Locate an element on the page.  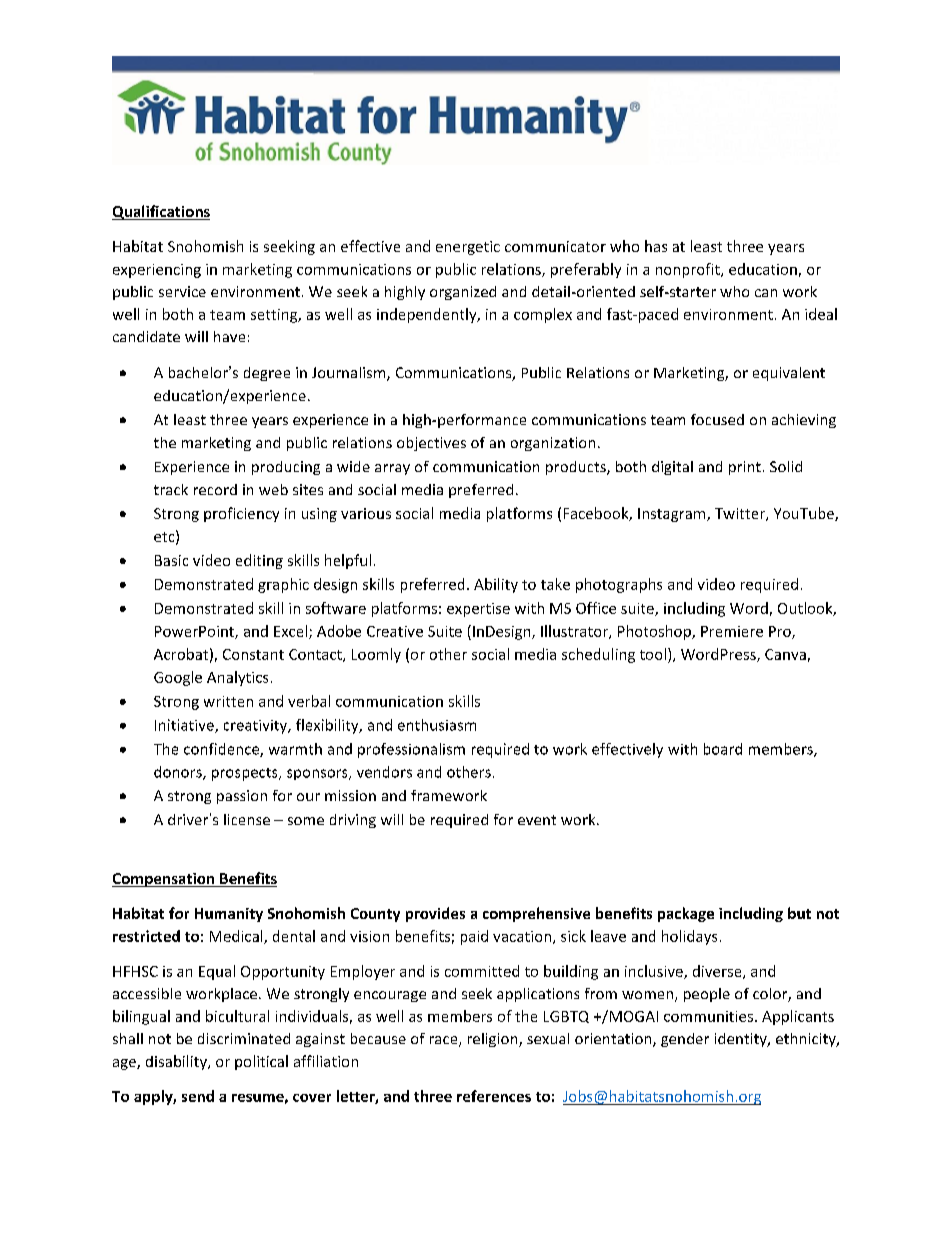
provides is located at coordinates (435, 914).
